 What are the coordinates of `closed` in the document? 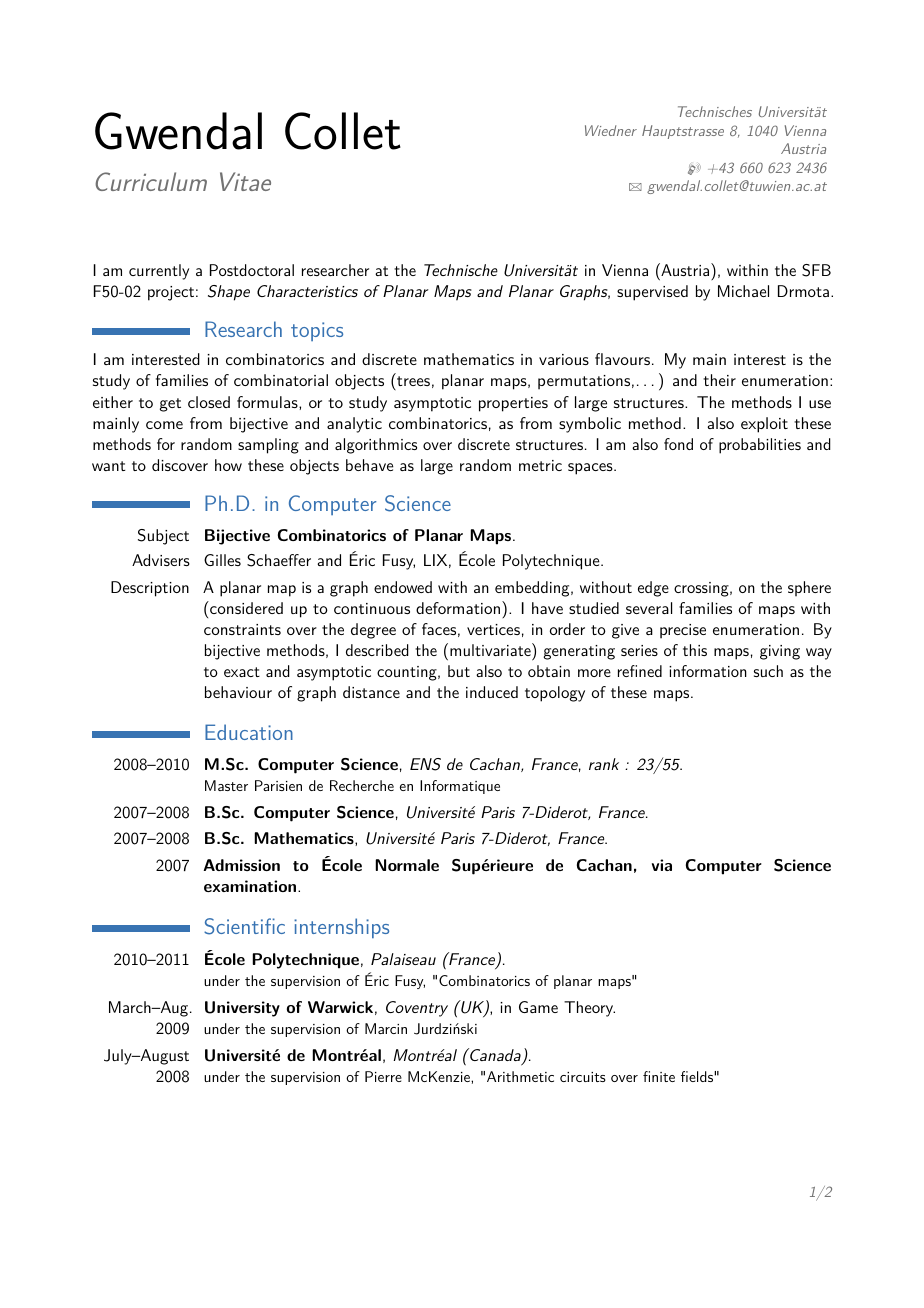 It's located at (209, 402).
